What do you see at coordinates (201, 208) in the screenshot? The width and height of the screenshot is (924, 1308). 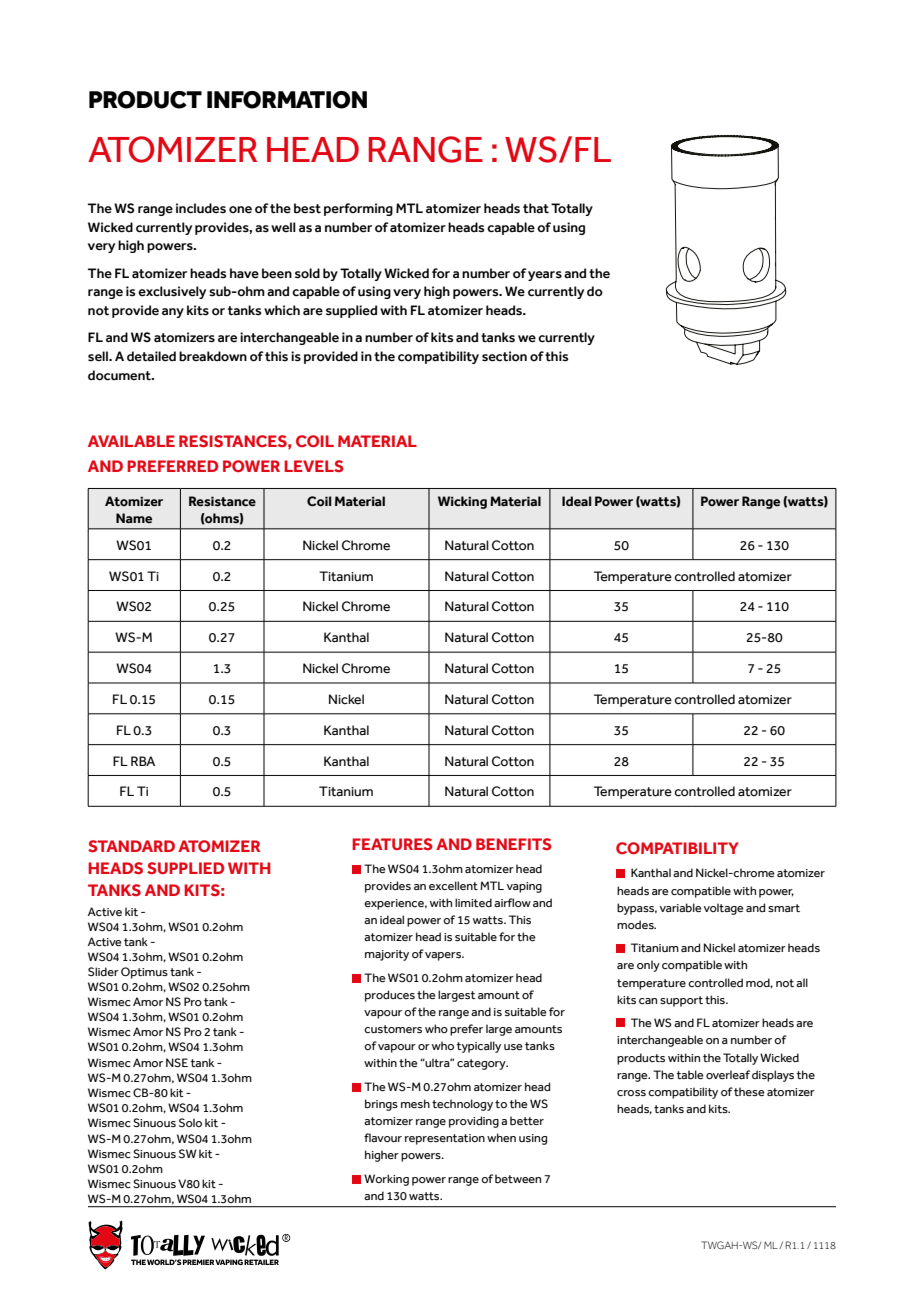 I see `includes` at bounding box center [201, 208].
